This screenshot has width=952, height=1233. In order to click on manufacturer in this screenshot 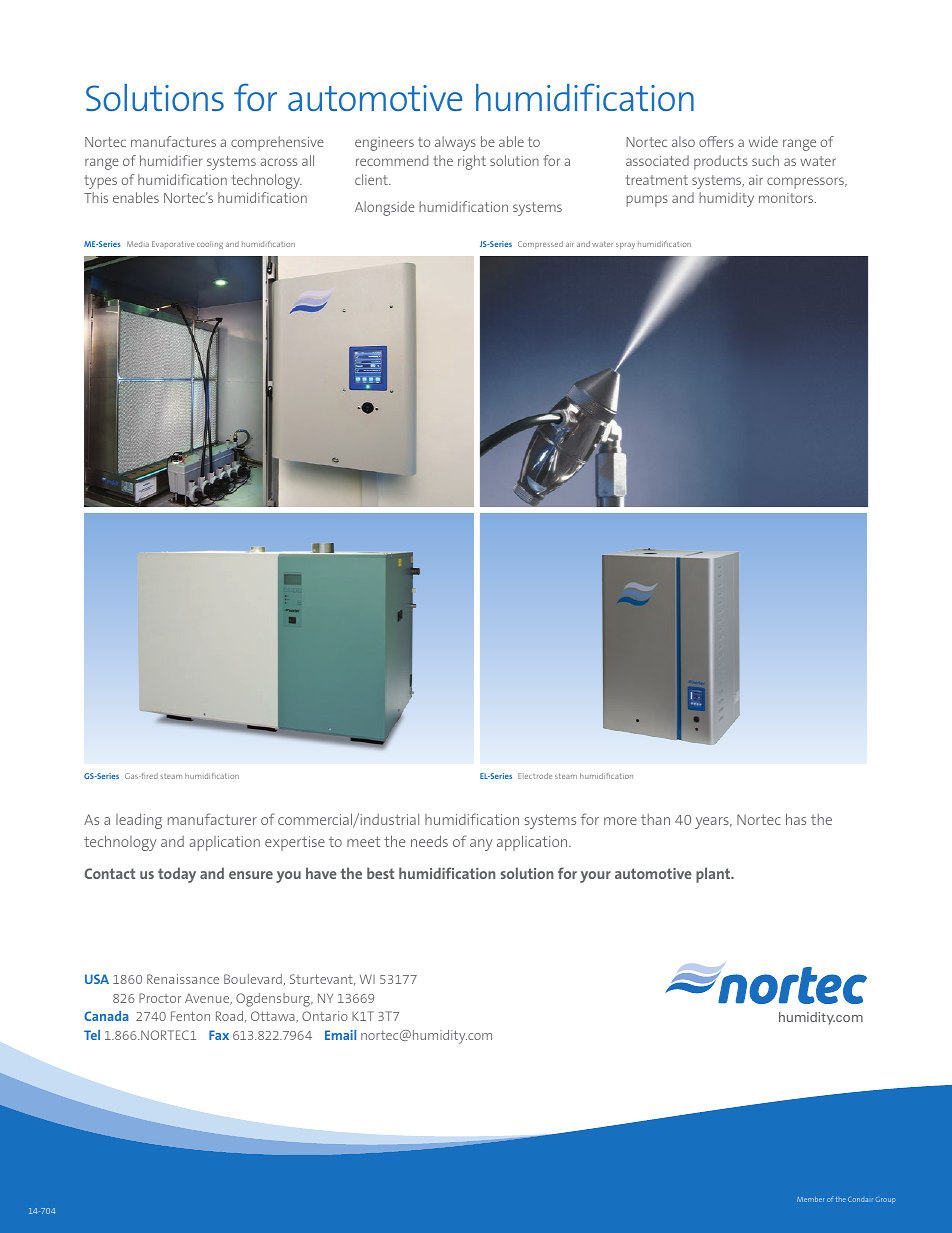, I will do `click(212, 819)`.
